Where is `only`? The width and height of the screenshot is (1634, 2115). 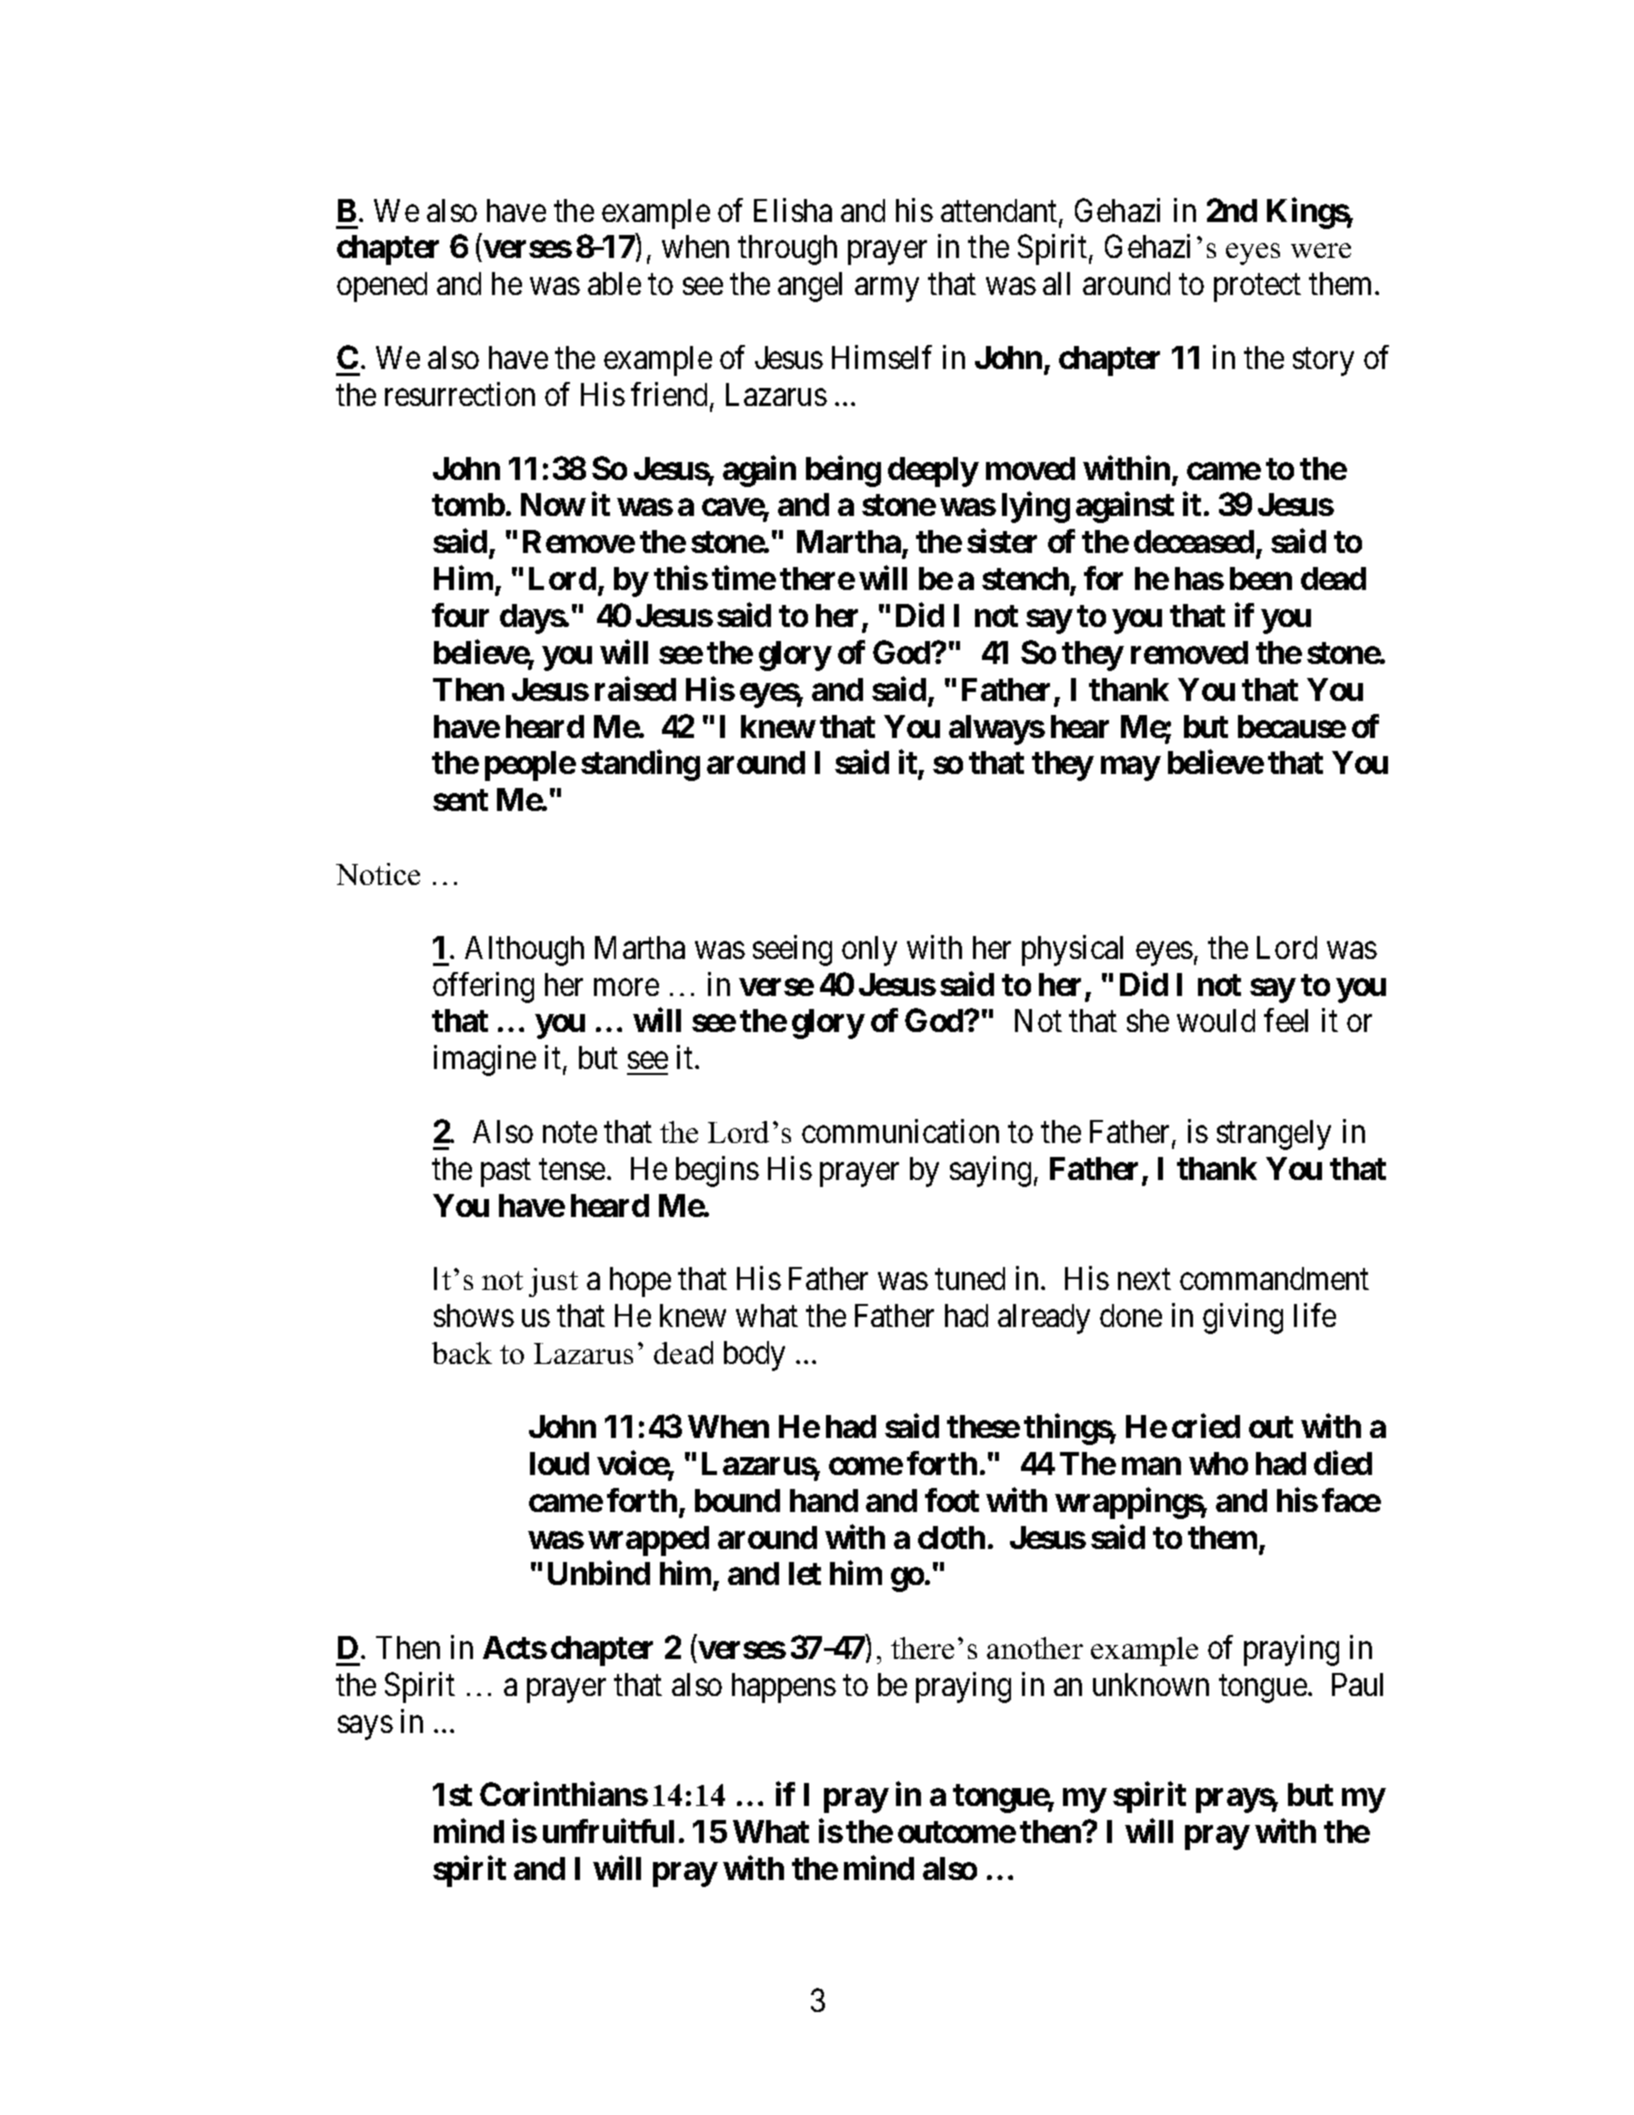 only is located at coordinates (869, 951).
